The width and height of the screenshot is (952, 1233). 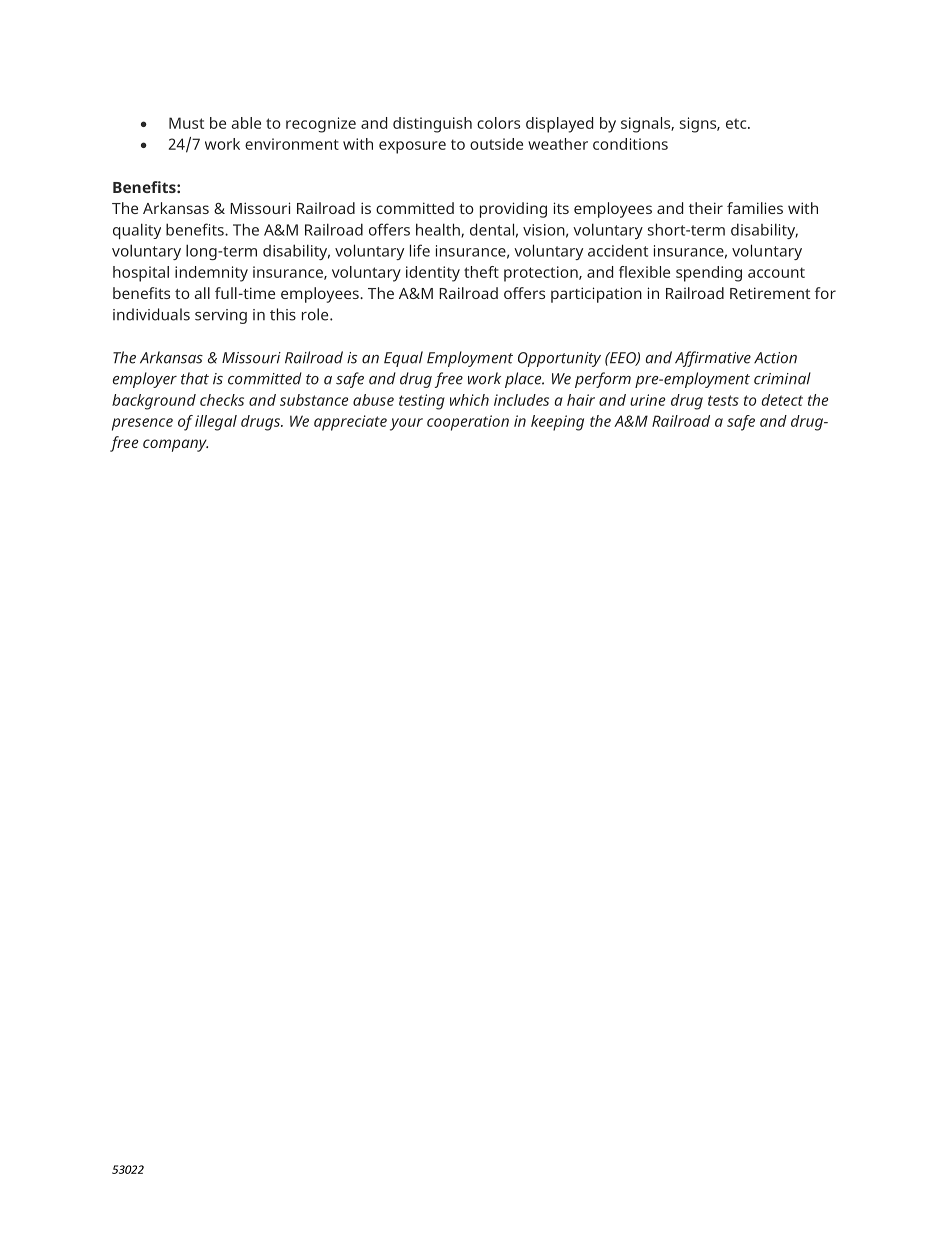 I want to click on Must, so click(x=186, y=123).
